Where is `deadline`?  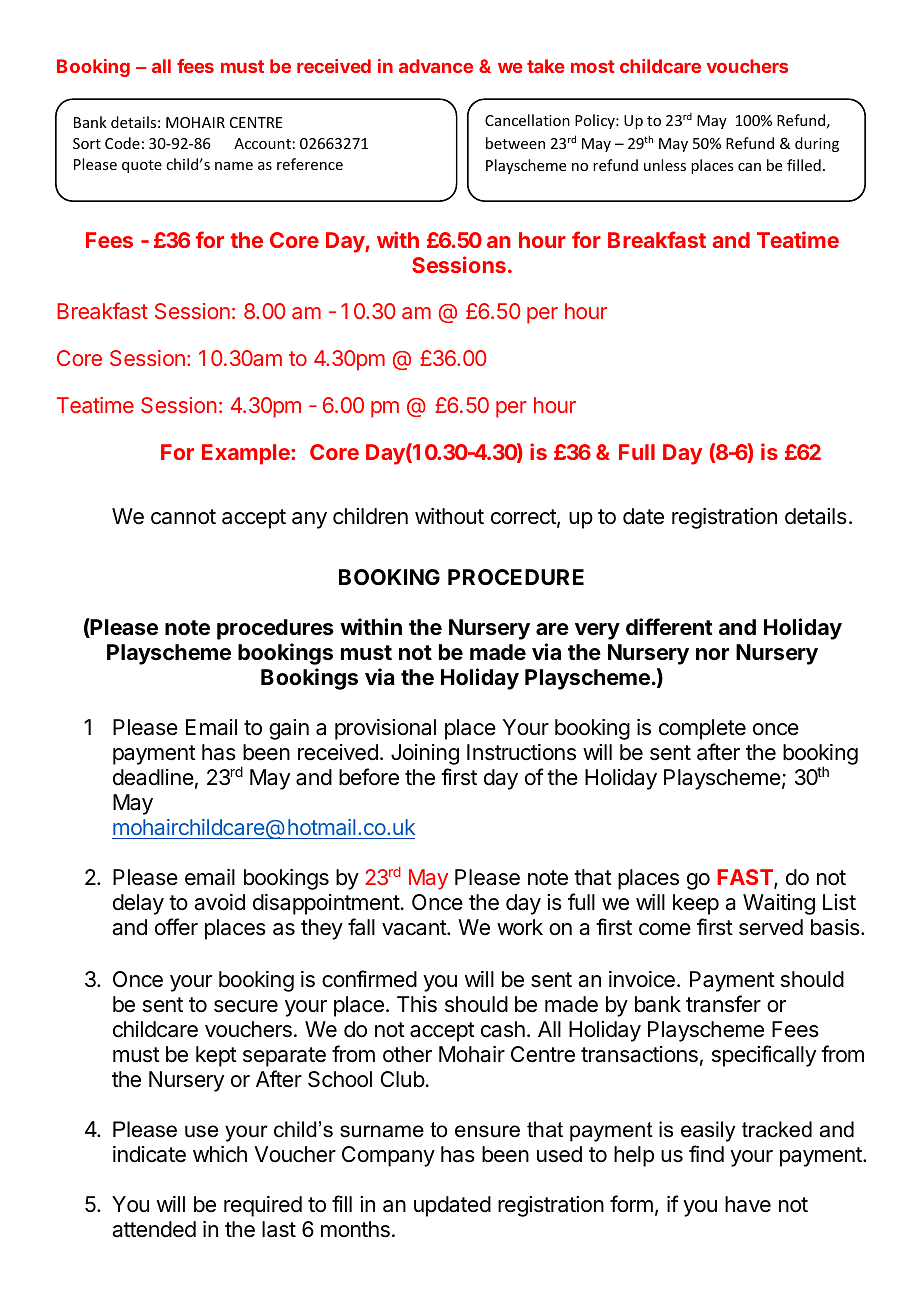
deadline is located at coordinates (153, 777).
